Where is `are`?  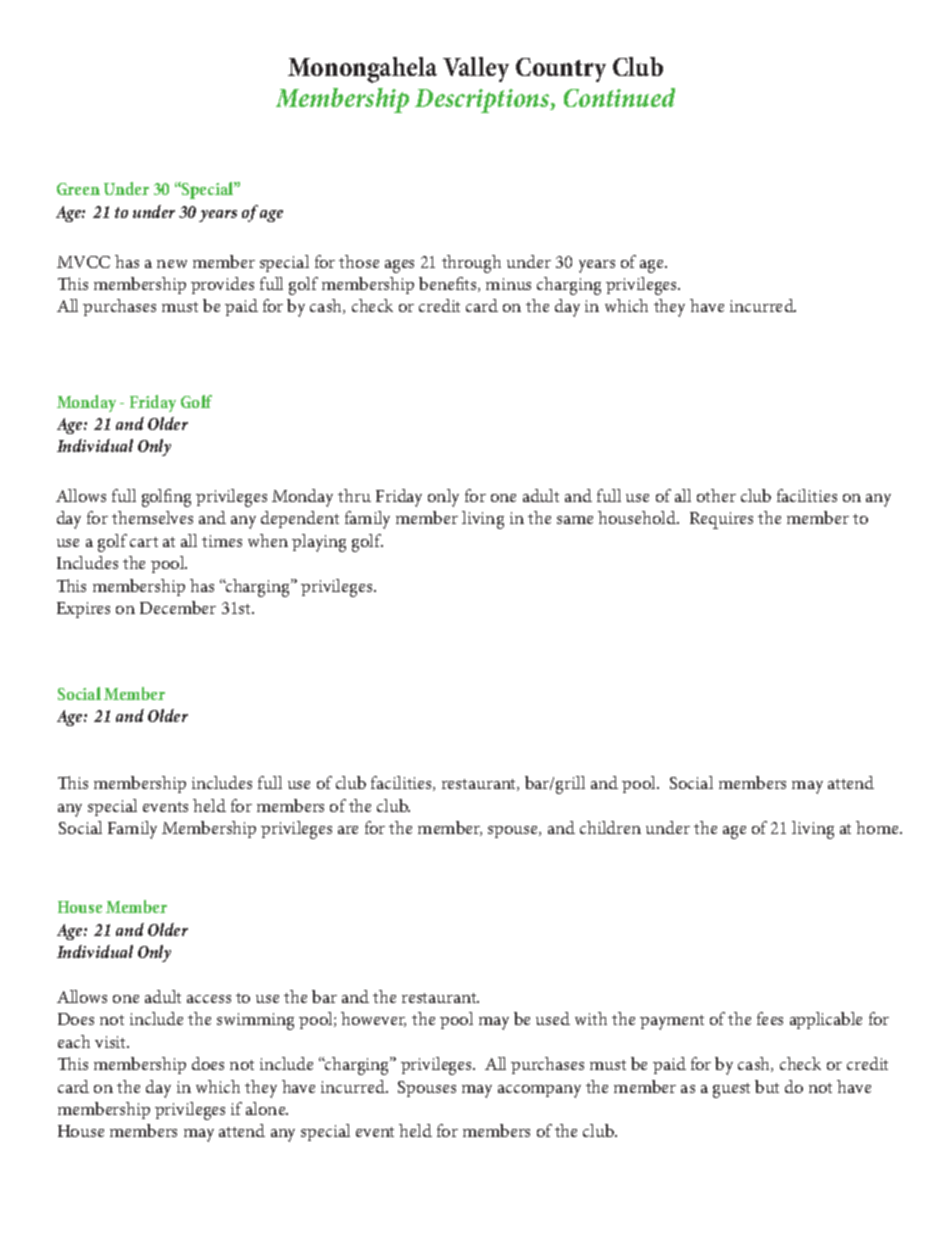
are is located at coordinates (348, 830).
